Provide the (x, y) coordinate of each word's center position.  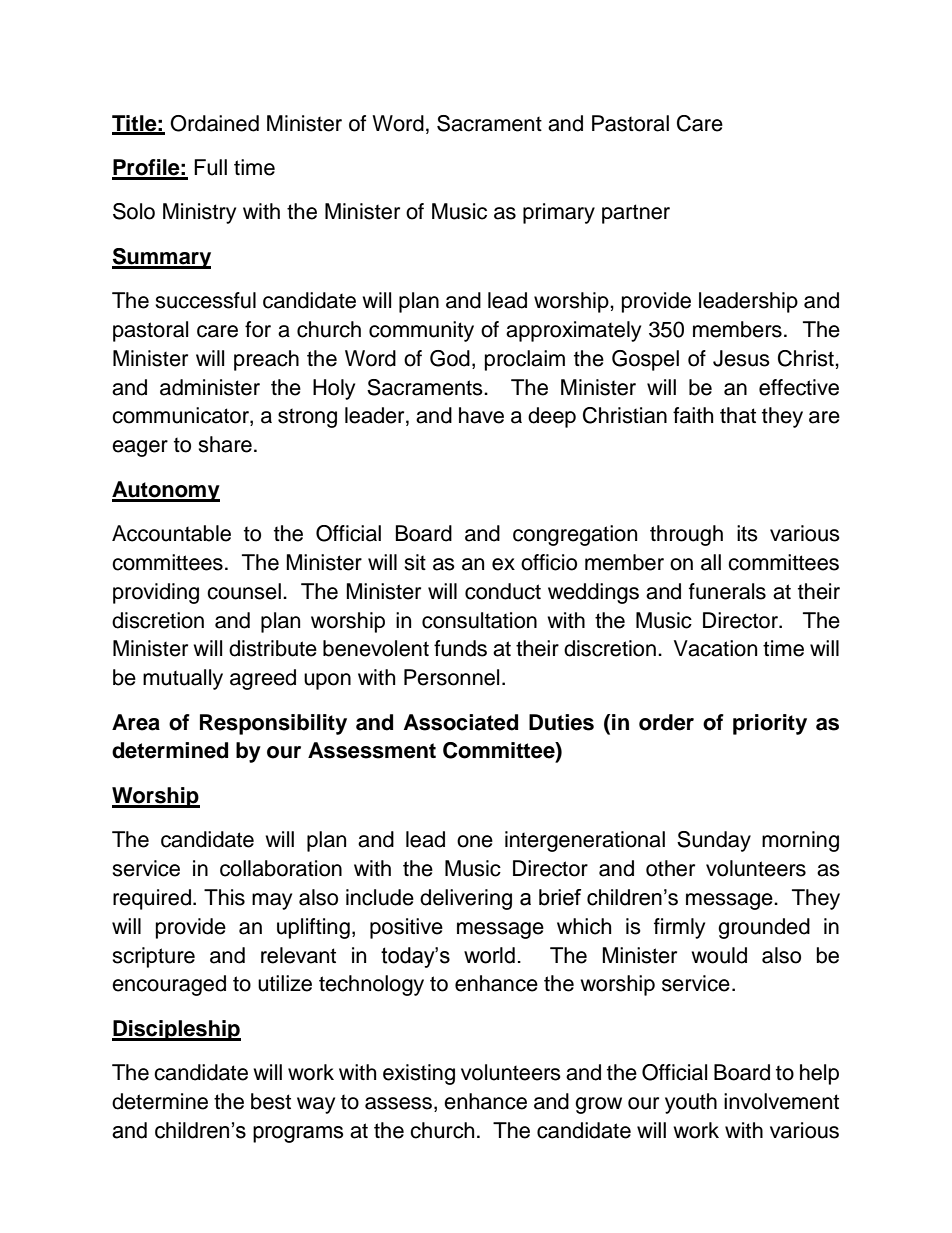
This (224, 897)
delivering (466, 899)
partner (636, 214)
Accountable (171, 533)
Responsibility (273, 724)
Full (210, 167)
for (258, 329)
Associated (461, 722)
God (450, 358)
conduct (503, 591)
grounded (764, 928)
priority (770, 724)
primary (559, 213)
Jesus (741, 358)
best (271, 1101)
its (747, 533)
